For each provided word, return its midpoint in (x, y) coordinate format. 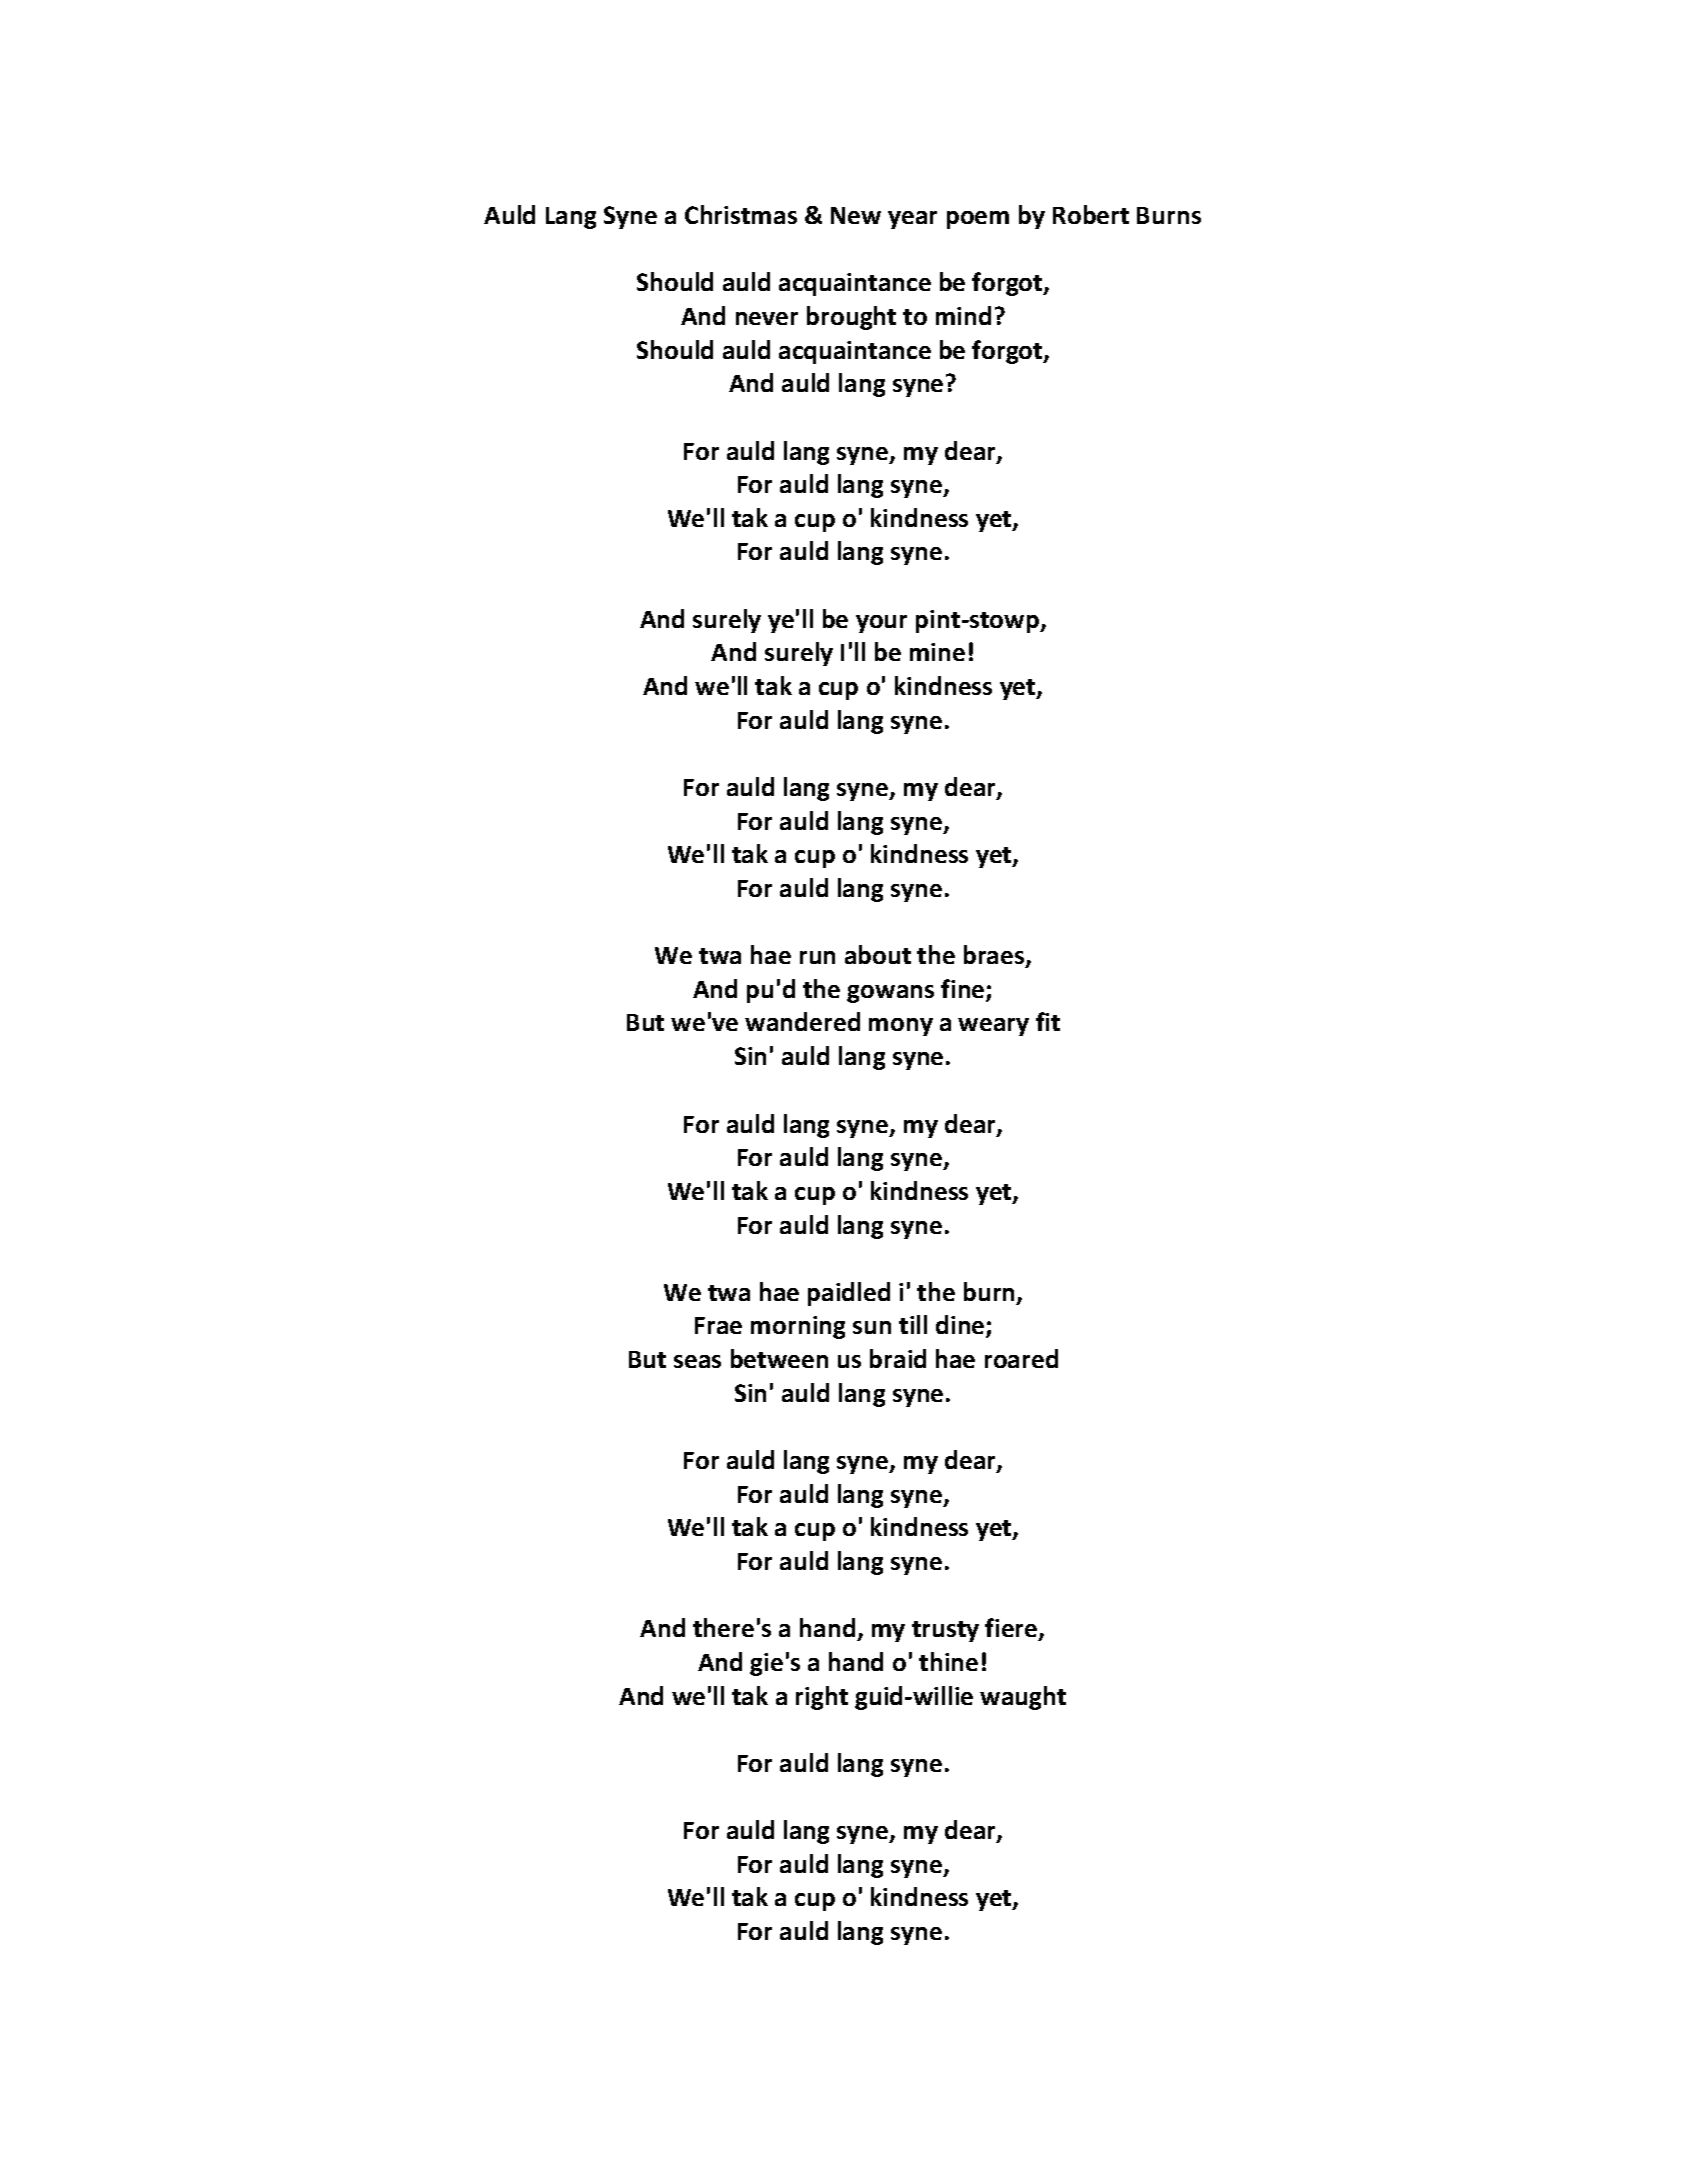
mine (937, 652)
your (881, 624)
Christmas (741, 214)
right (822, 1698)
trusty (945, 1631)
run (817, 957)
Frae (718, 1325)
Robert (1091, 214)
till (913, 1324)
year (912, 220)
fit (1048, 1021)
